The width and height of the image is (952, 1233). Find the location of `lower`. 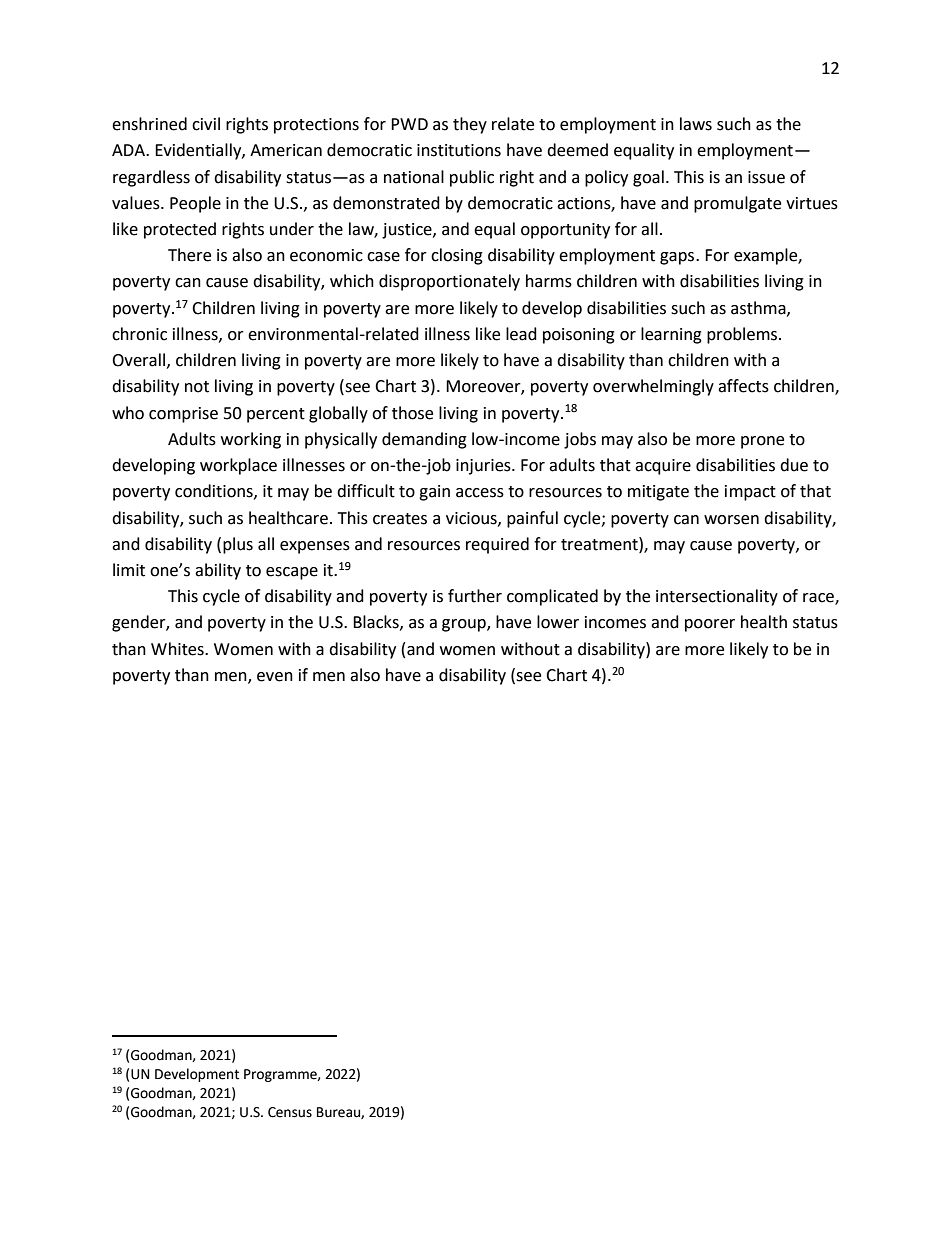

lower is located at coordinates (558, 622).
